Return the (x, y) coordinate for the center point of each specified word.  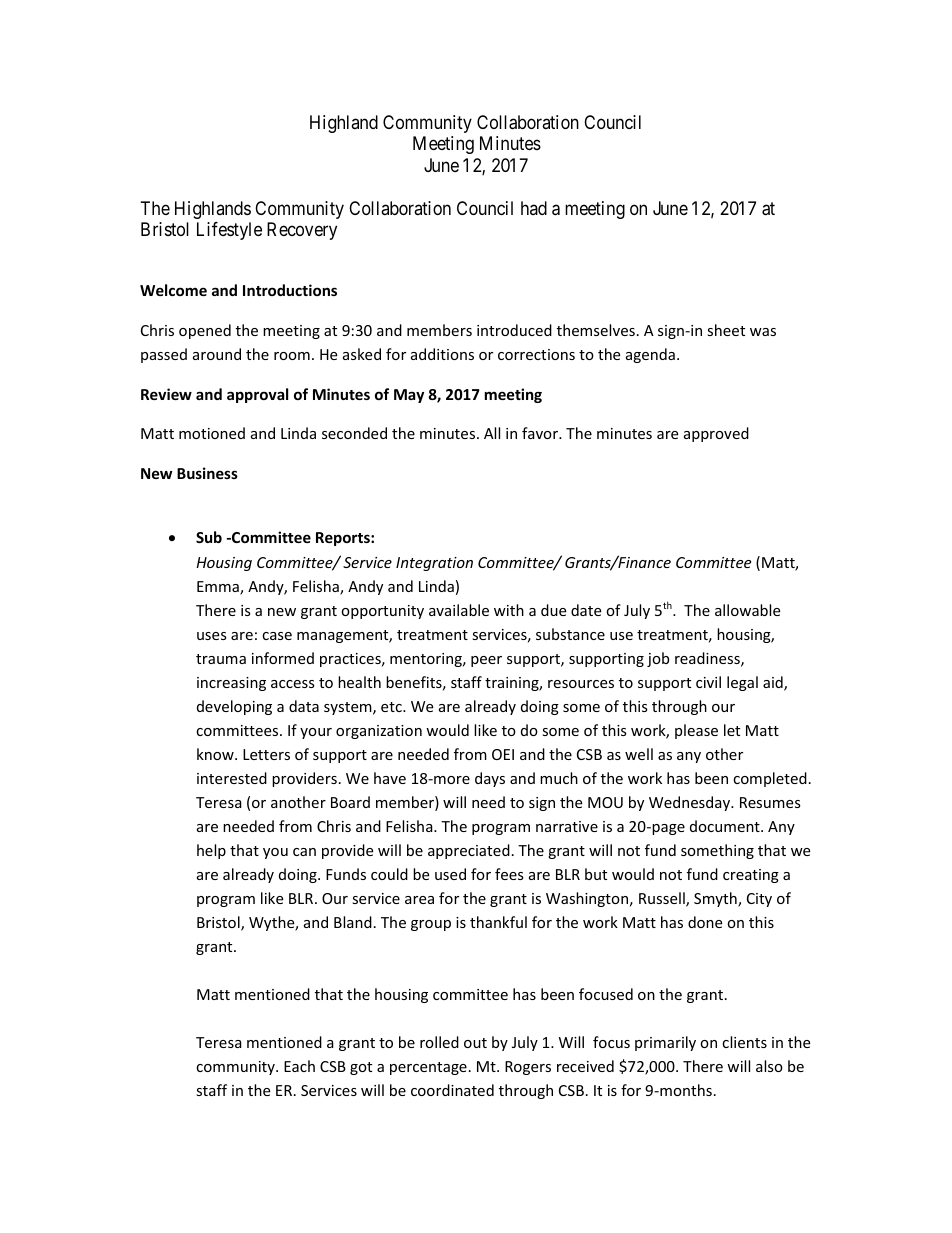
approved (716, 434)
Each (299, 1066)
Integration (434, 564)
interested (232, 778)
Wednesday (691, 803)
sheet (726, 330)
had (534, 208)
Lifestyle (229, 231)
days (490, 779)
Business (207, 473)
